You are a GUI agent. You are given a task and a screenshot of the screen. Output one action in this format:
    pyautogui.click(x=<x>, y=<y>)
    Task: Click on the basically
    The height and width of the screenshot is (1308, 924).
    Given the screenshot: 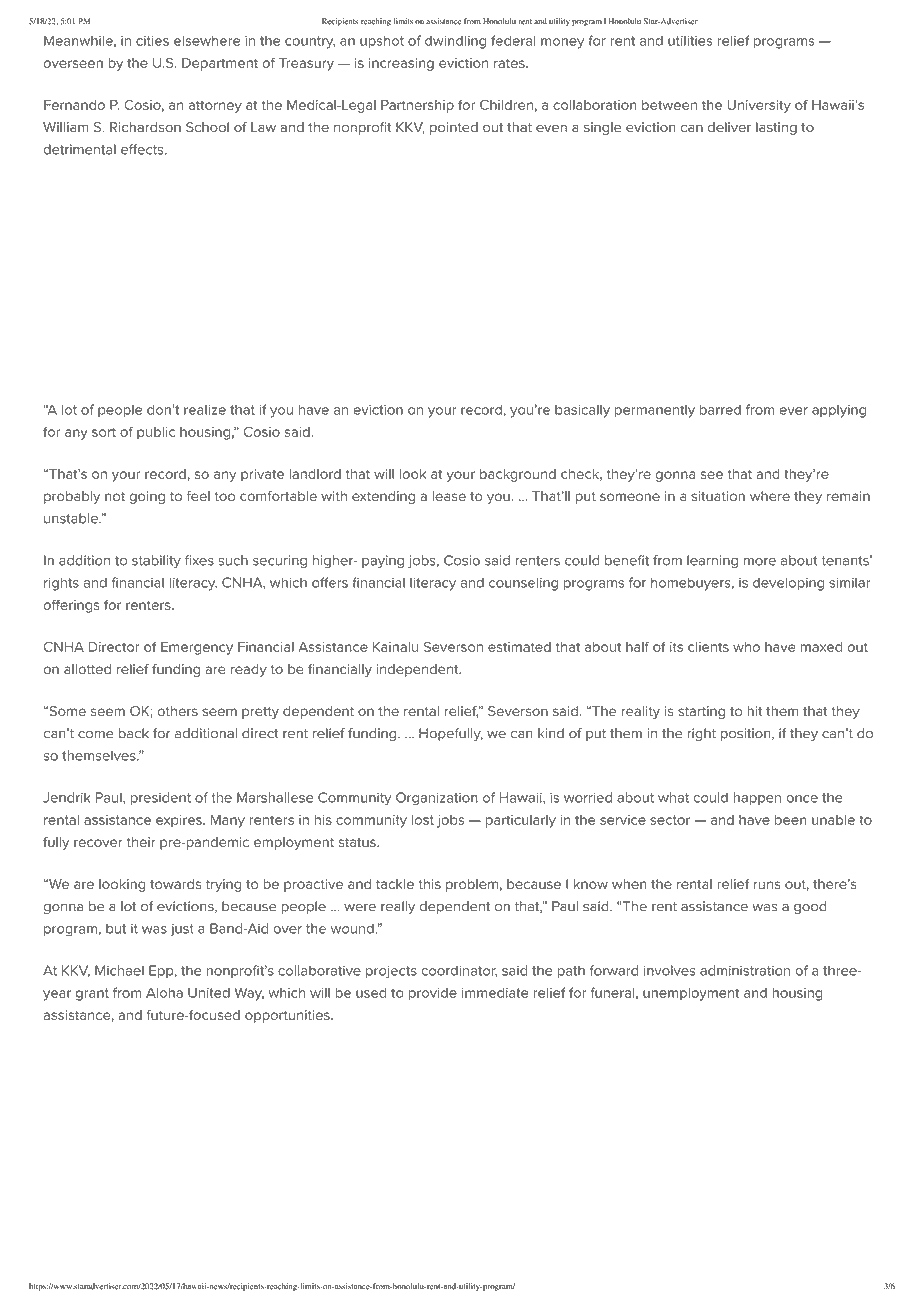 What is the action you would take?
    pyautogui.click(x=582, y=411)
